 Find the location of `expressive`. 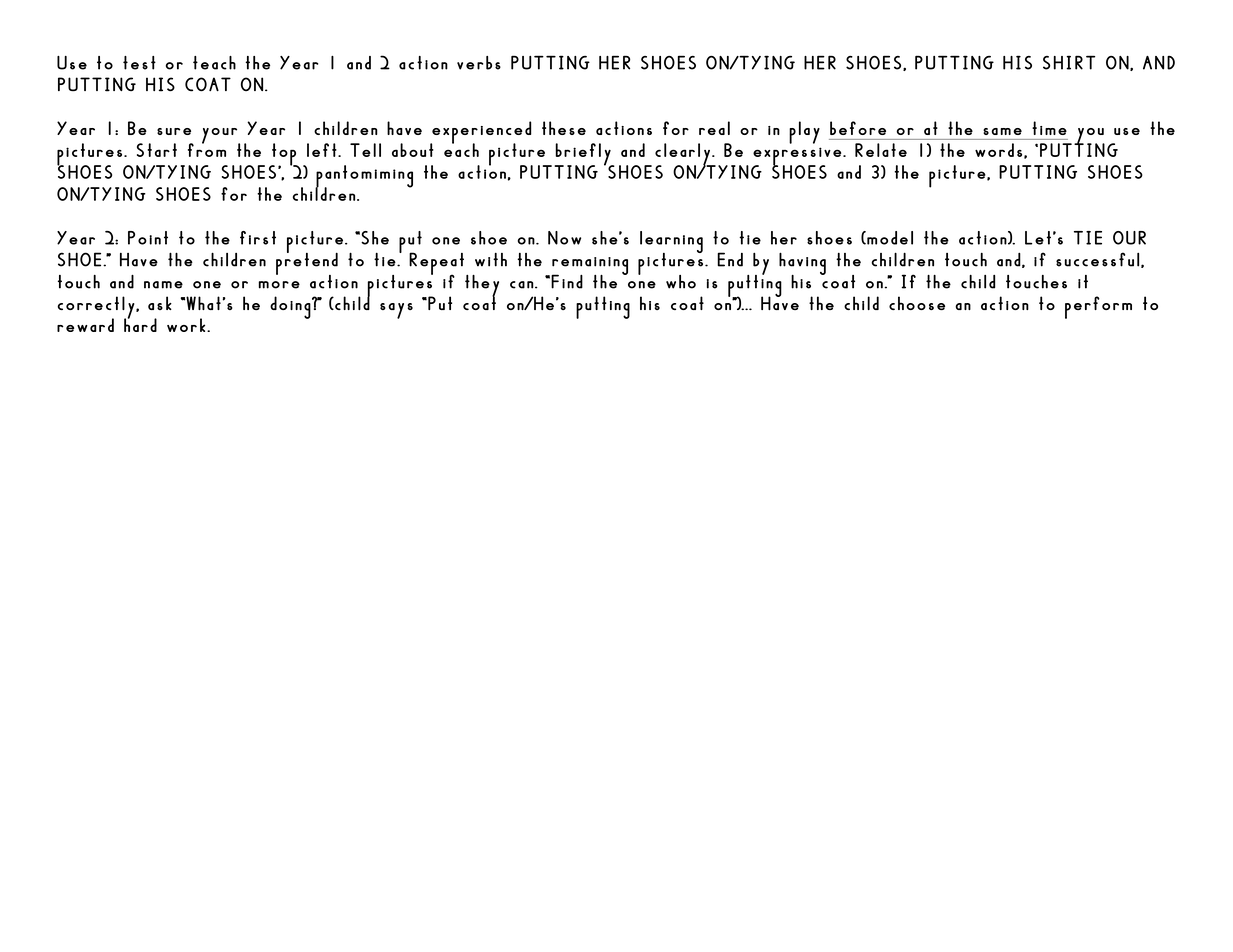

expressive is located at coordinates (796, 157).
